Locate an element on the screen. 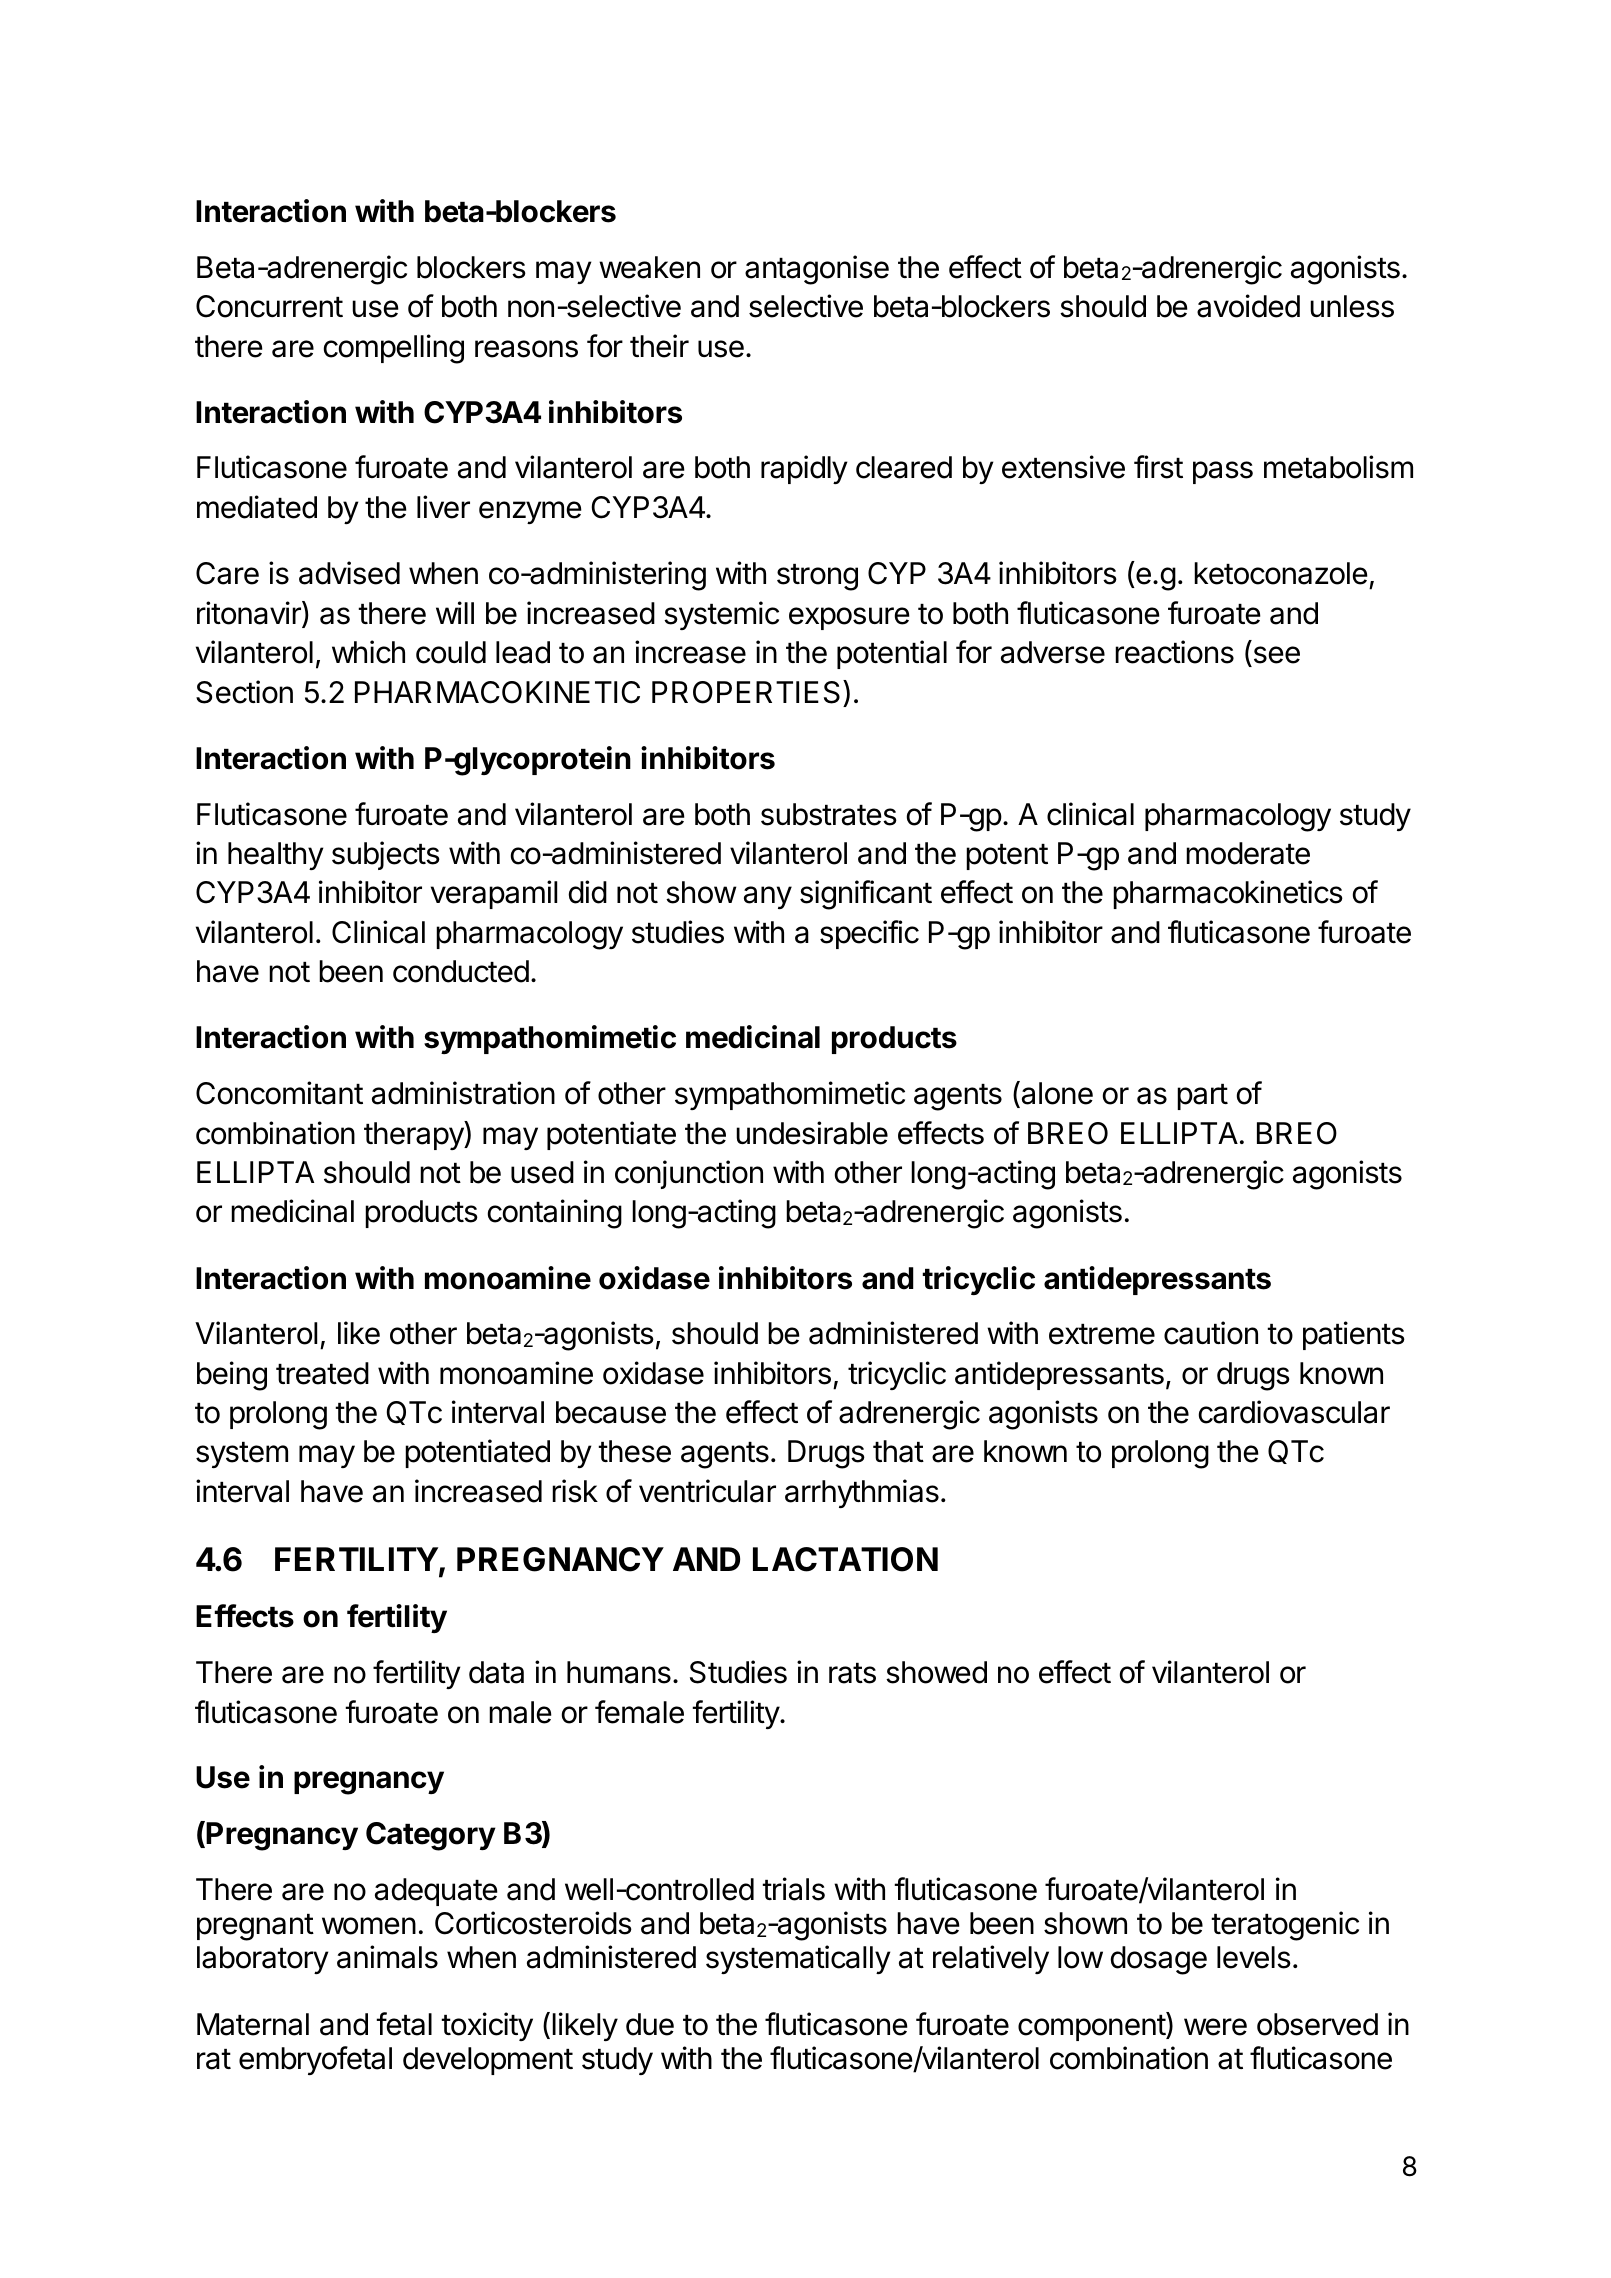 This screenshot has height=2278, width=1611. Concomitant is located at coordinates (279, 1093).
